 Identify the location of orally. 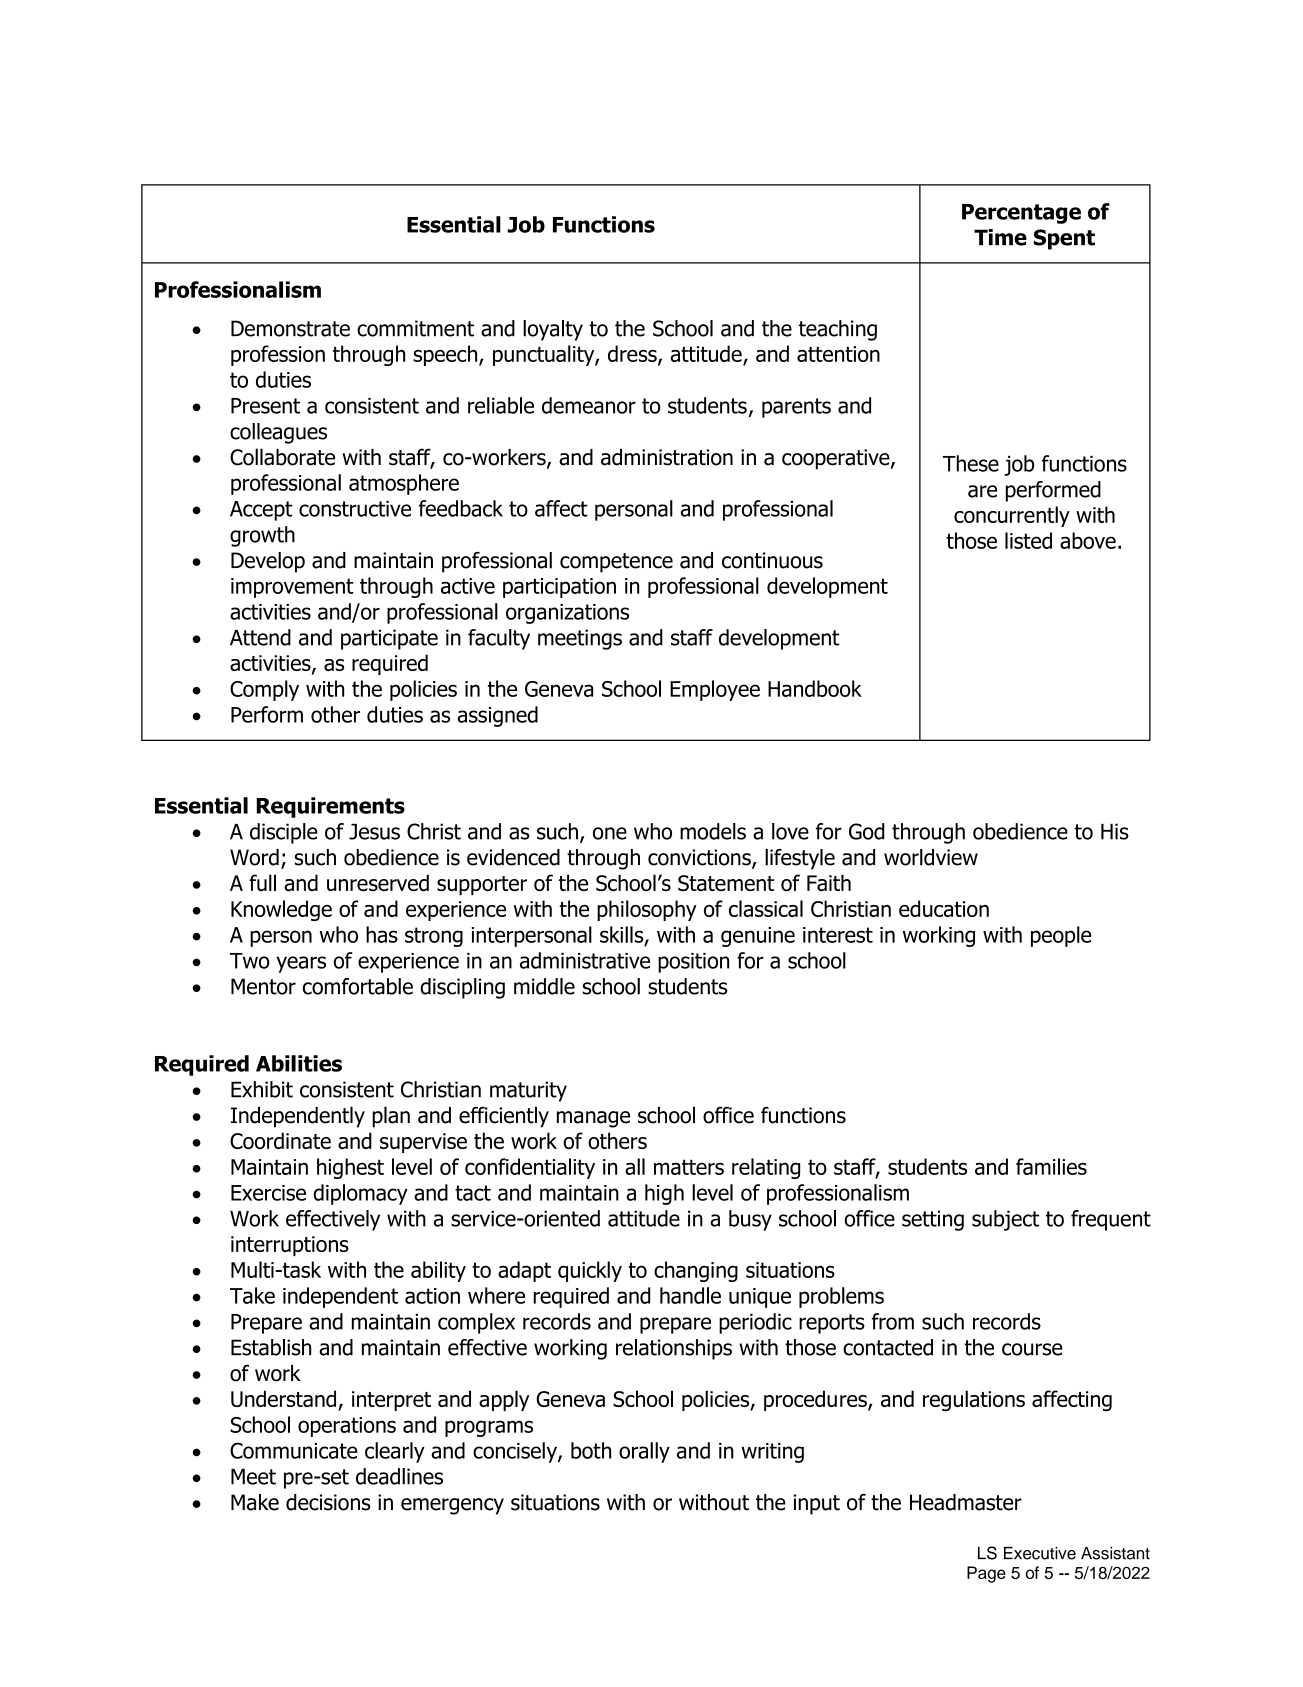
(644, 1452).
